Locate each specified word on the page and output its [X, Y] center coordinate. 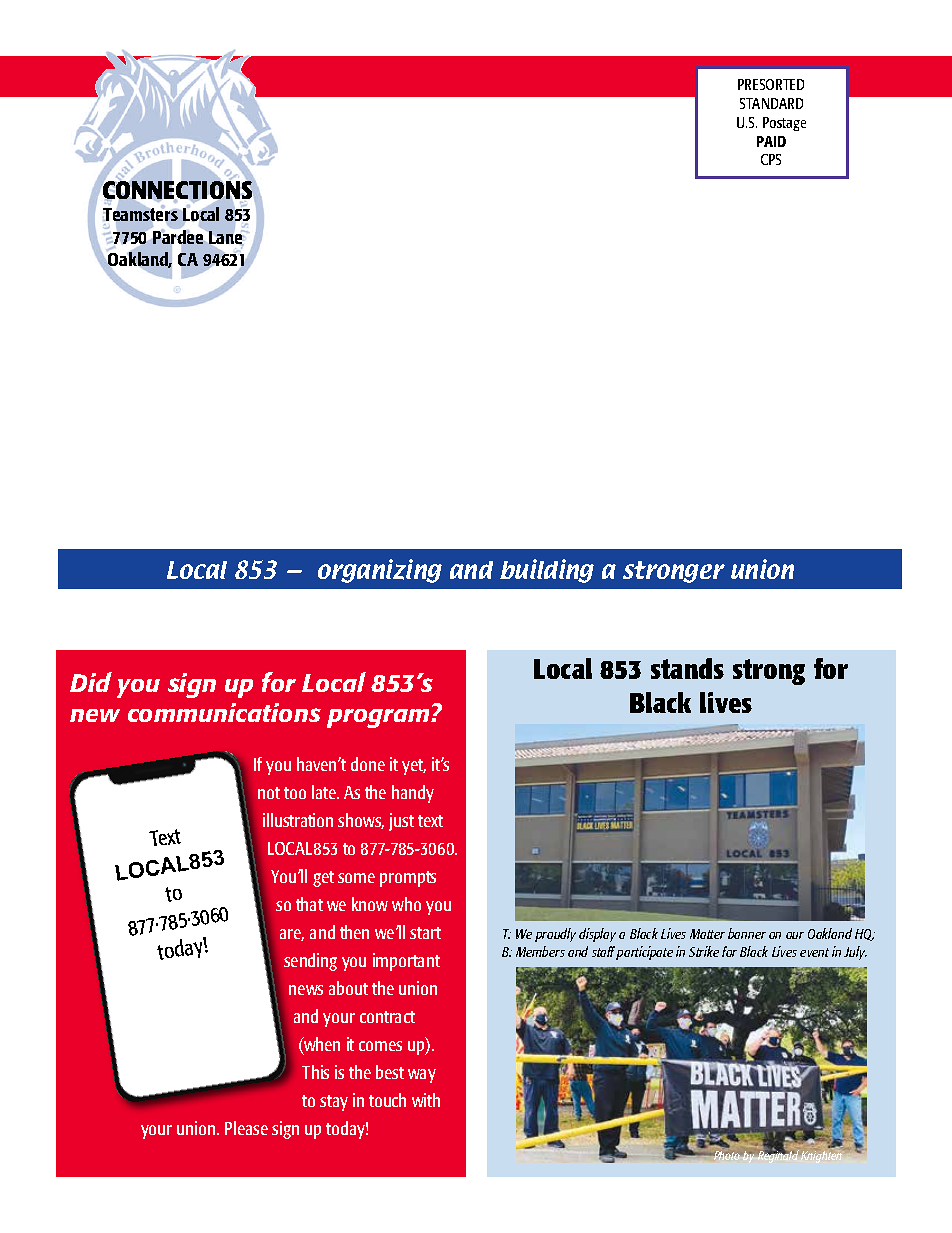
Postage [784, 124]
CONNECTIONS [177, 190]
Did [91, 682]
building [547, 571]
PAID [771, 141]
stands [687, 668]
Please [246, 1128]
